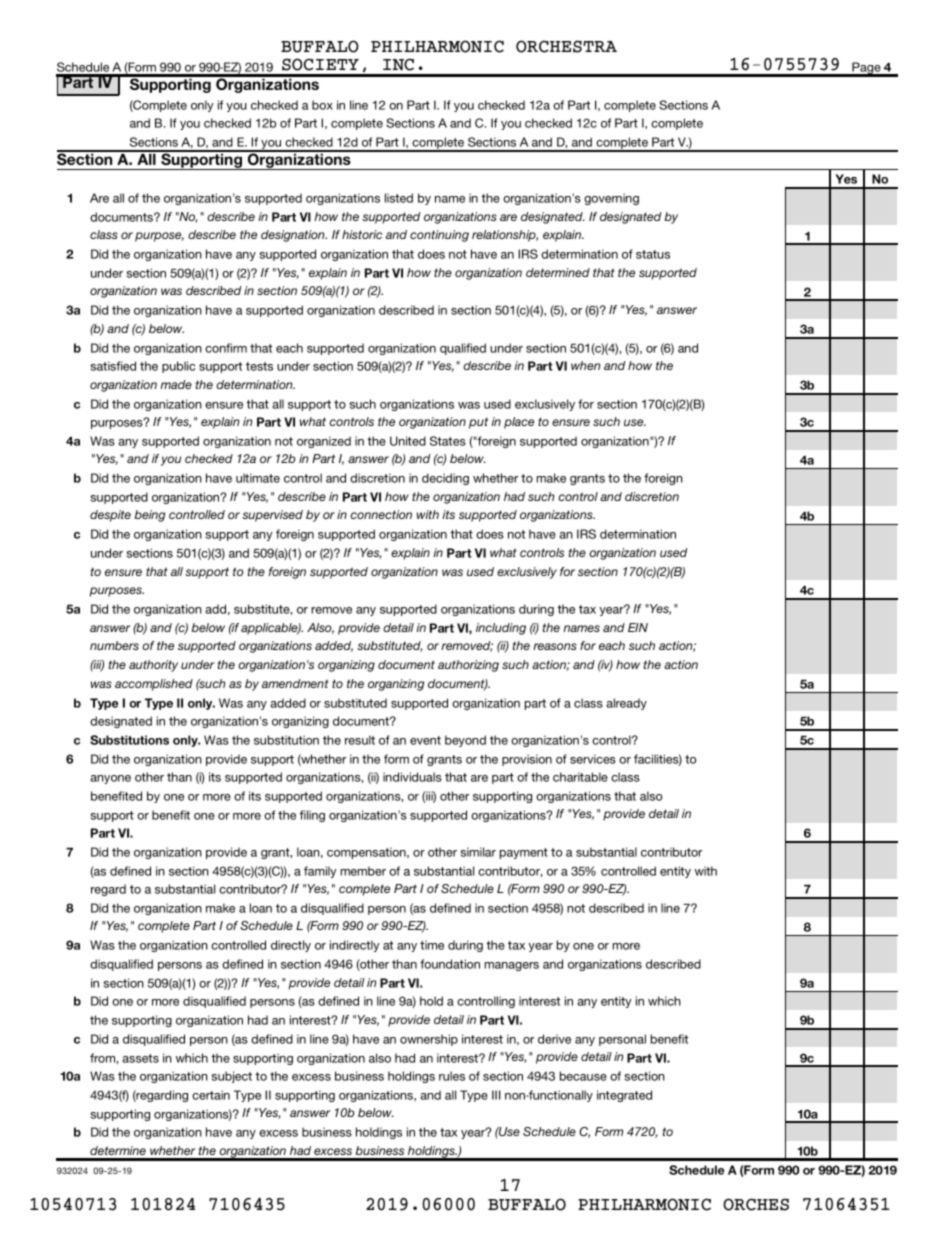 Image resolution: width=952 pixels, height=1233 pixels. I want to click on United, so click(408, 441).
